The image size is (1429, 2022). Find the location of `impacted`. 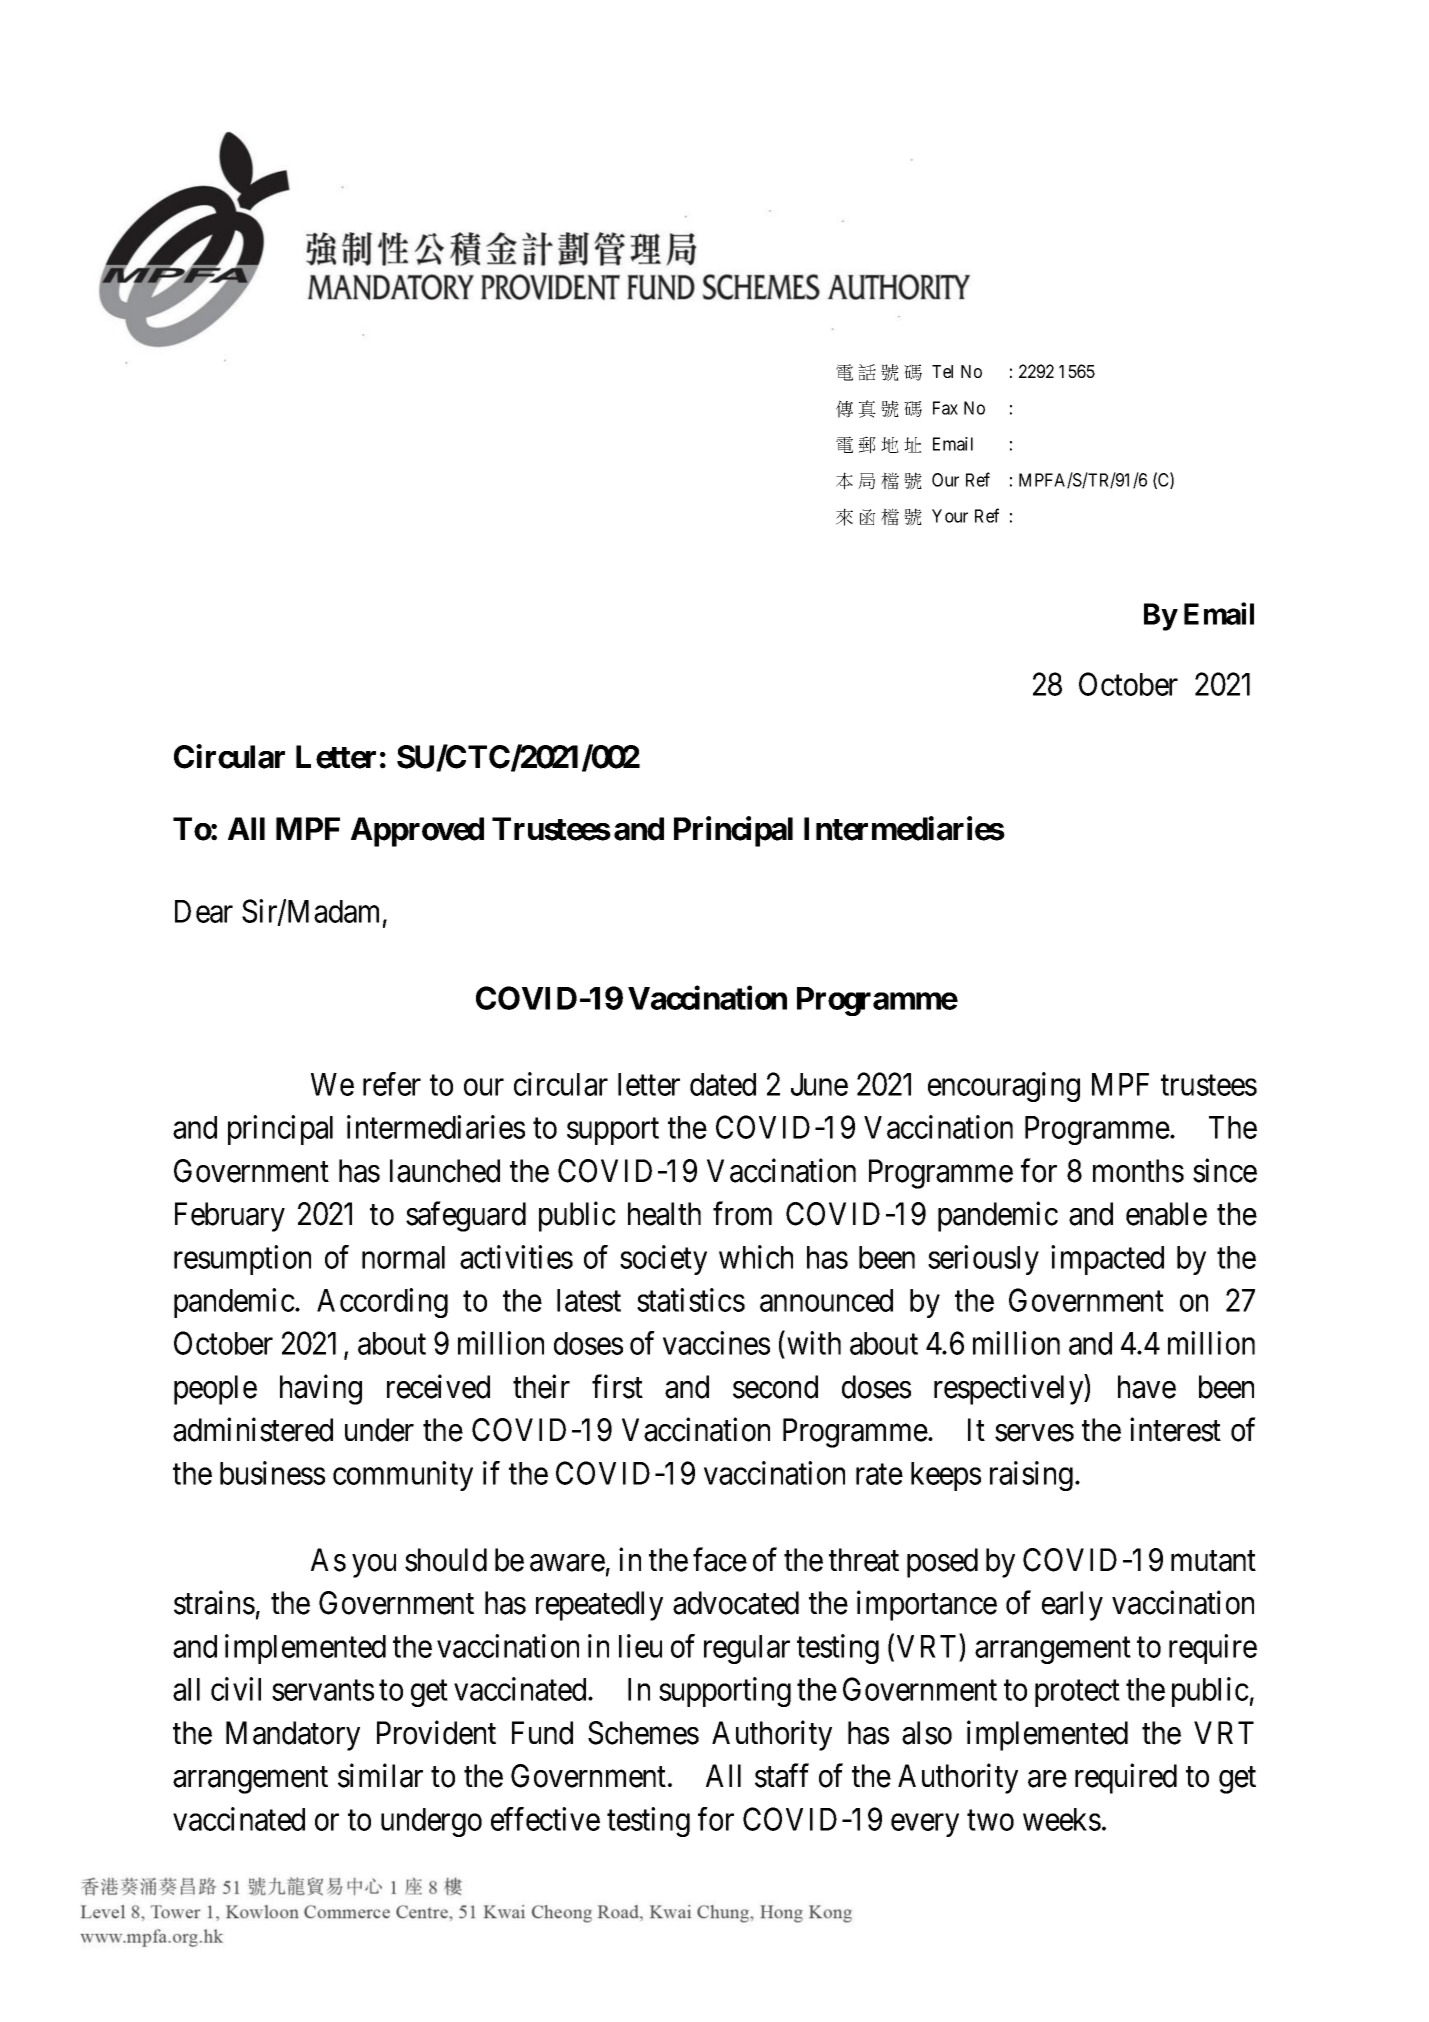

impacted is located at coordinates (1107, 1260).
